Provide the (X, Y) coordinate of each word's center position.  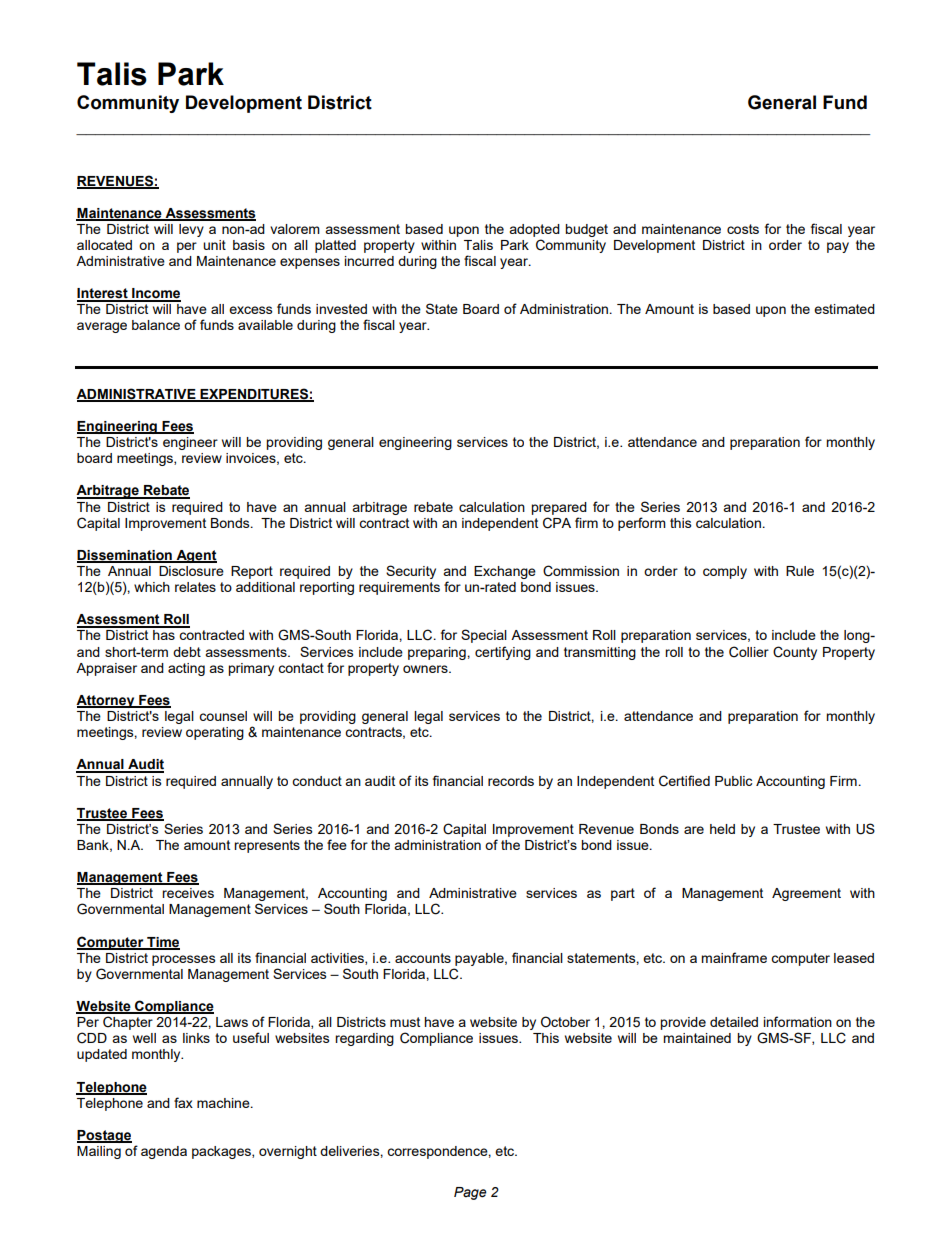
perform (642, 524)
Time (162, 943)
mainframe (734, 957)
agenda (164, 1152)
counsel (223, 716)
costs (743, 229)
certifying (503, 653)
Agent (195, 556)
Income (155, 294)
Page (470, 1193)
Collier (749, 652)
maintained (697, 1038)
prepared (559, 508)
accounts (423, 958)
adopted (534, 230)
